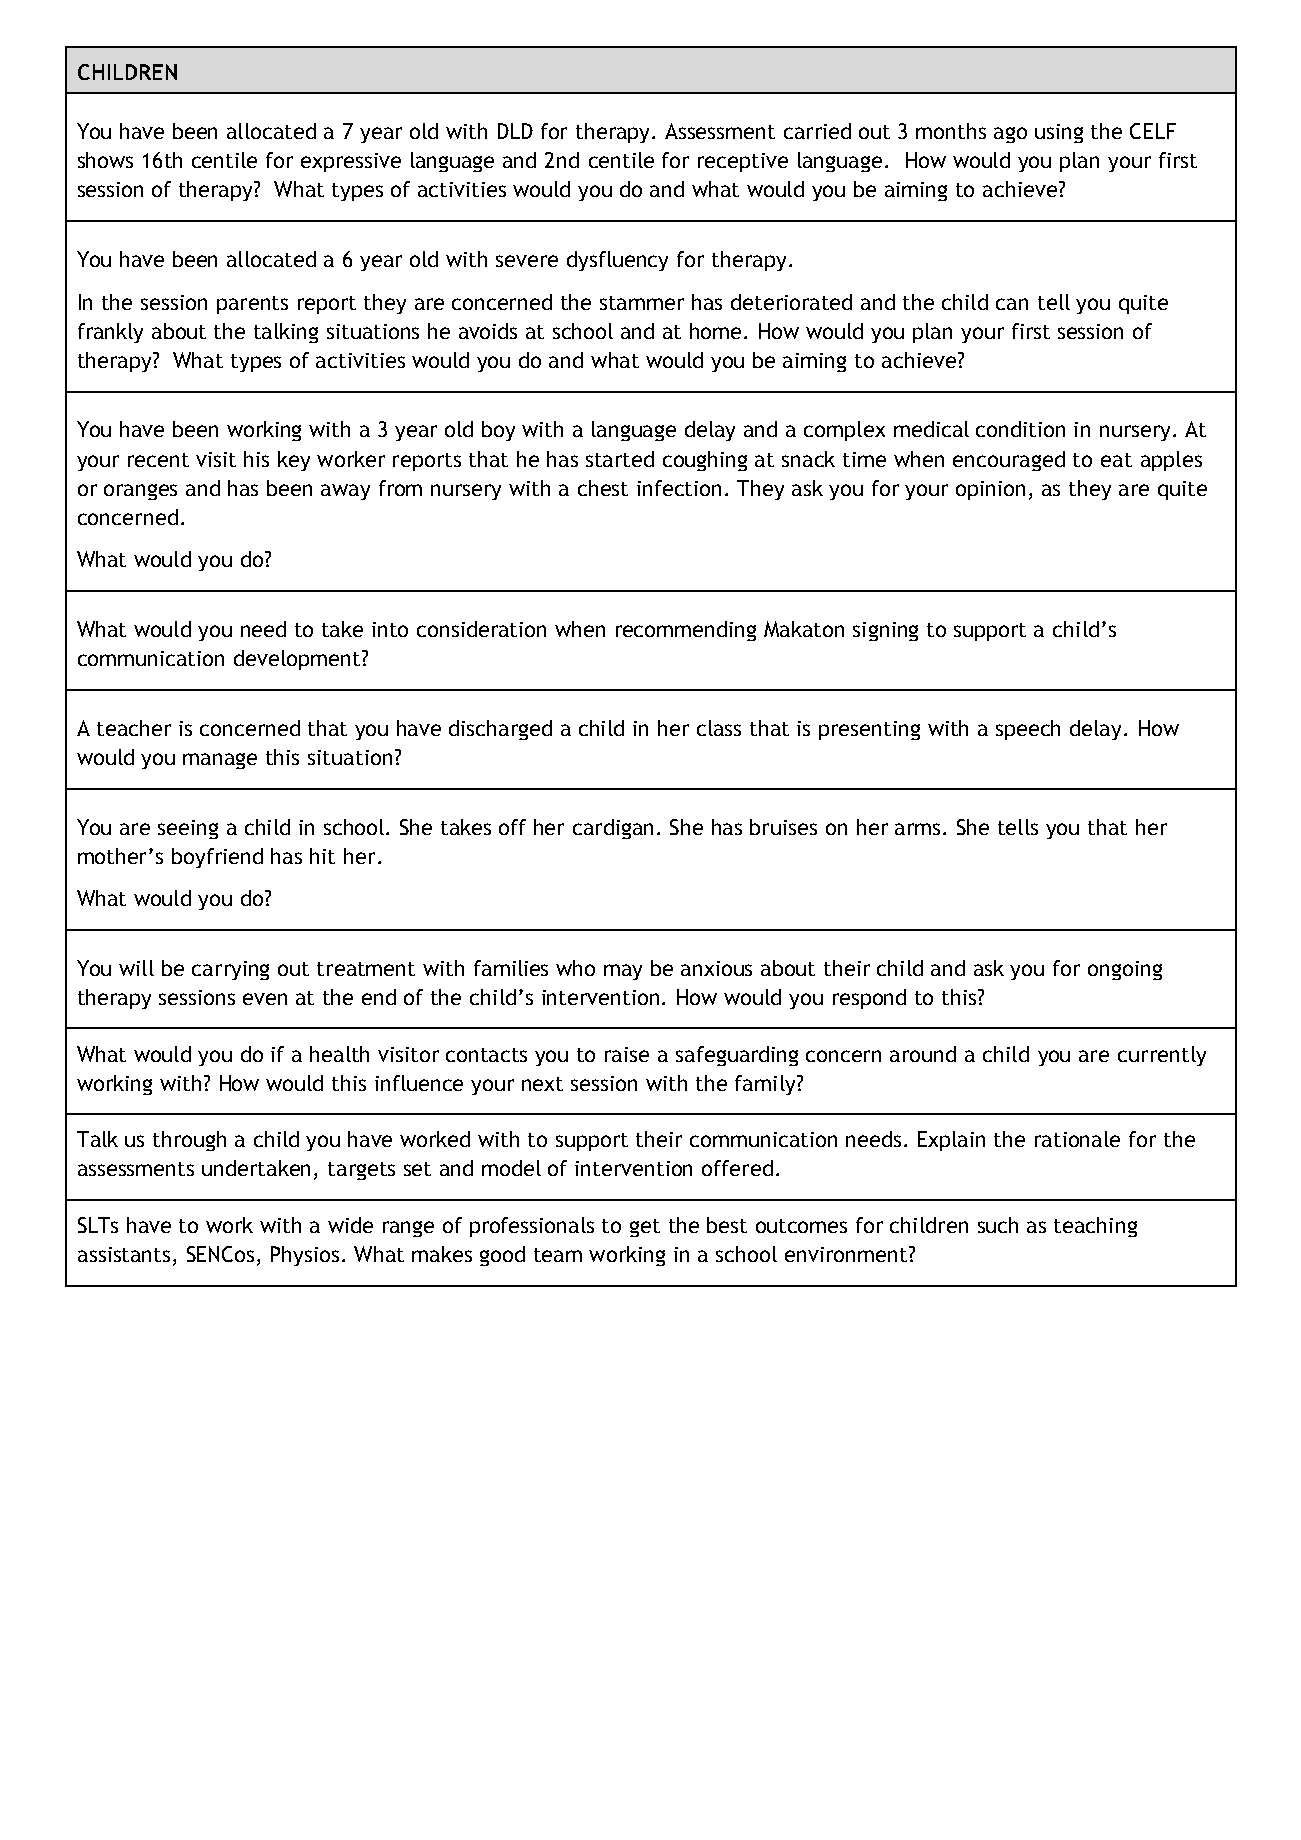  Describe the element at coordinates (719, 728) in the screenshot. I see `class` at that location.
